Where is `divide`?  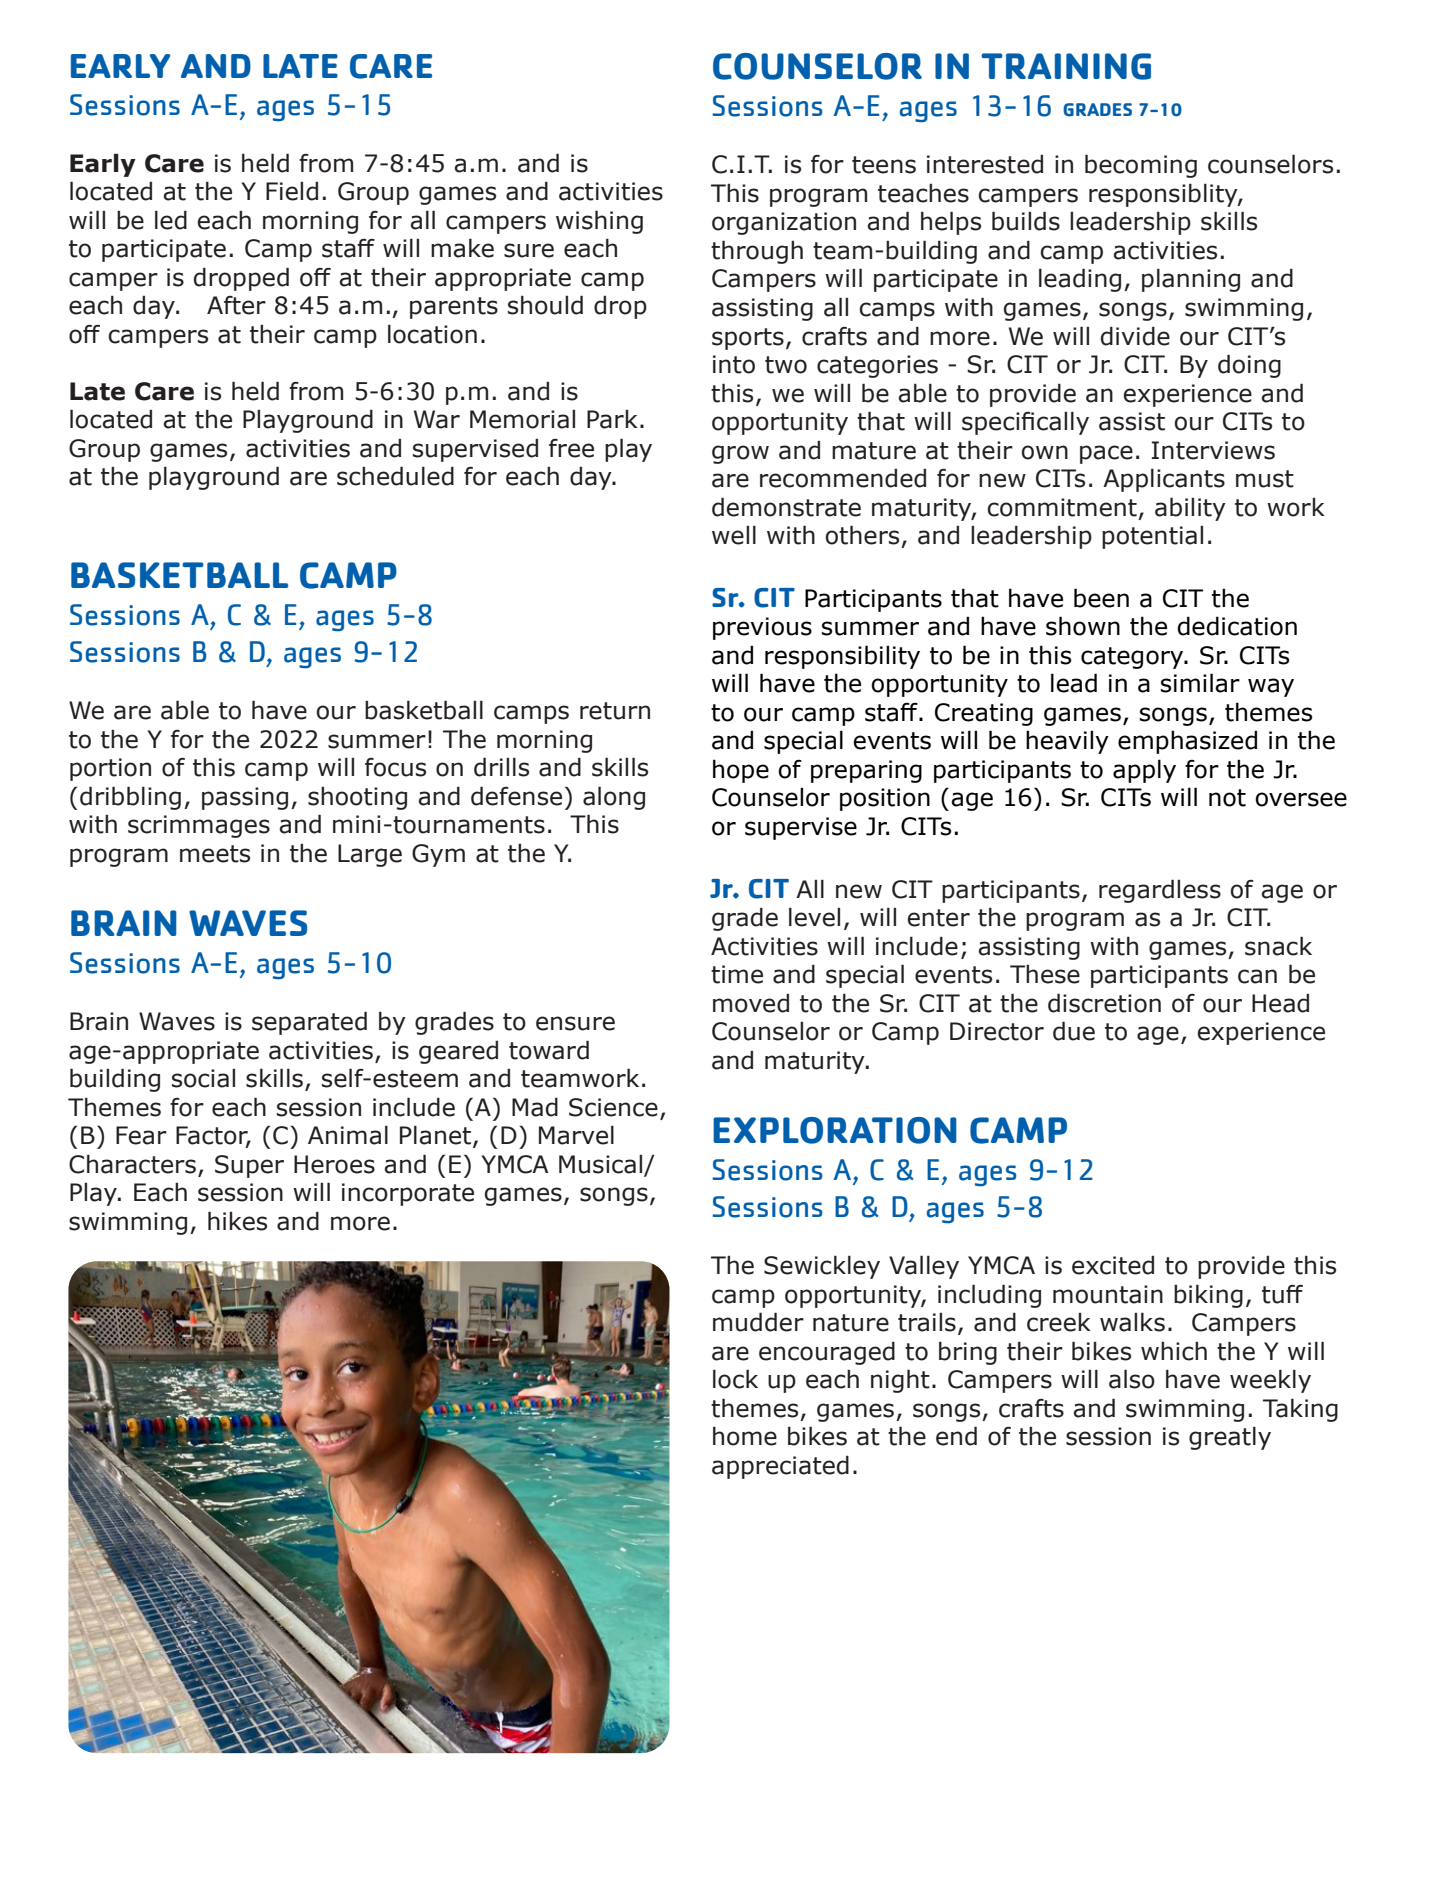
divide is located at coordinates (1135, 336).
